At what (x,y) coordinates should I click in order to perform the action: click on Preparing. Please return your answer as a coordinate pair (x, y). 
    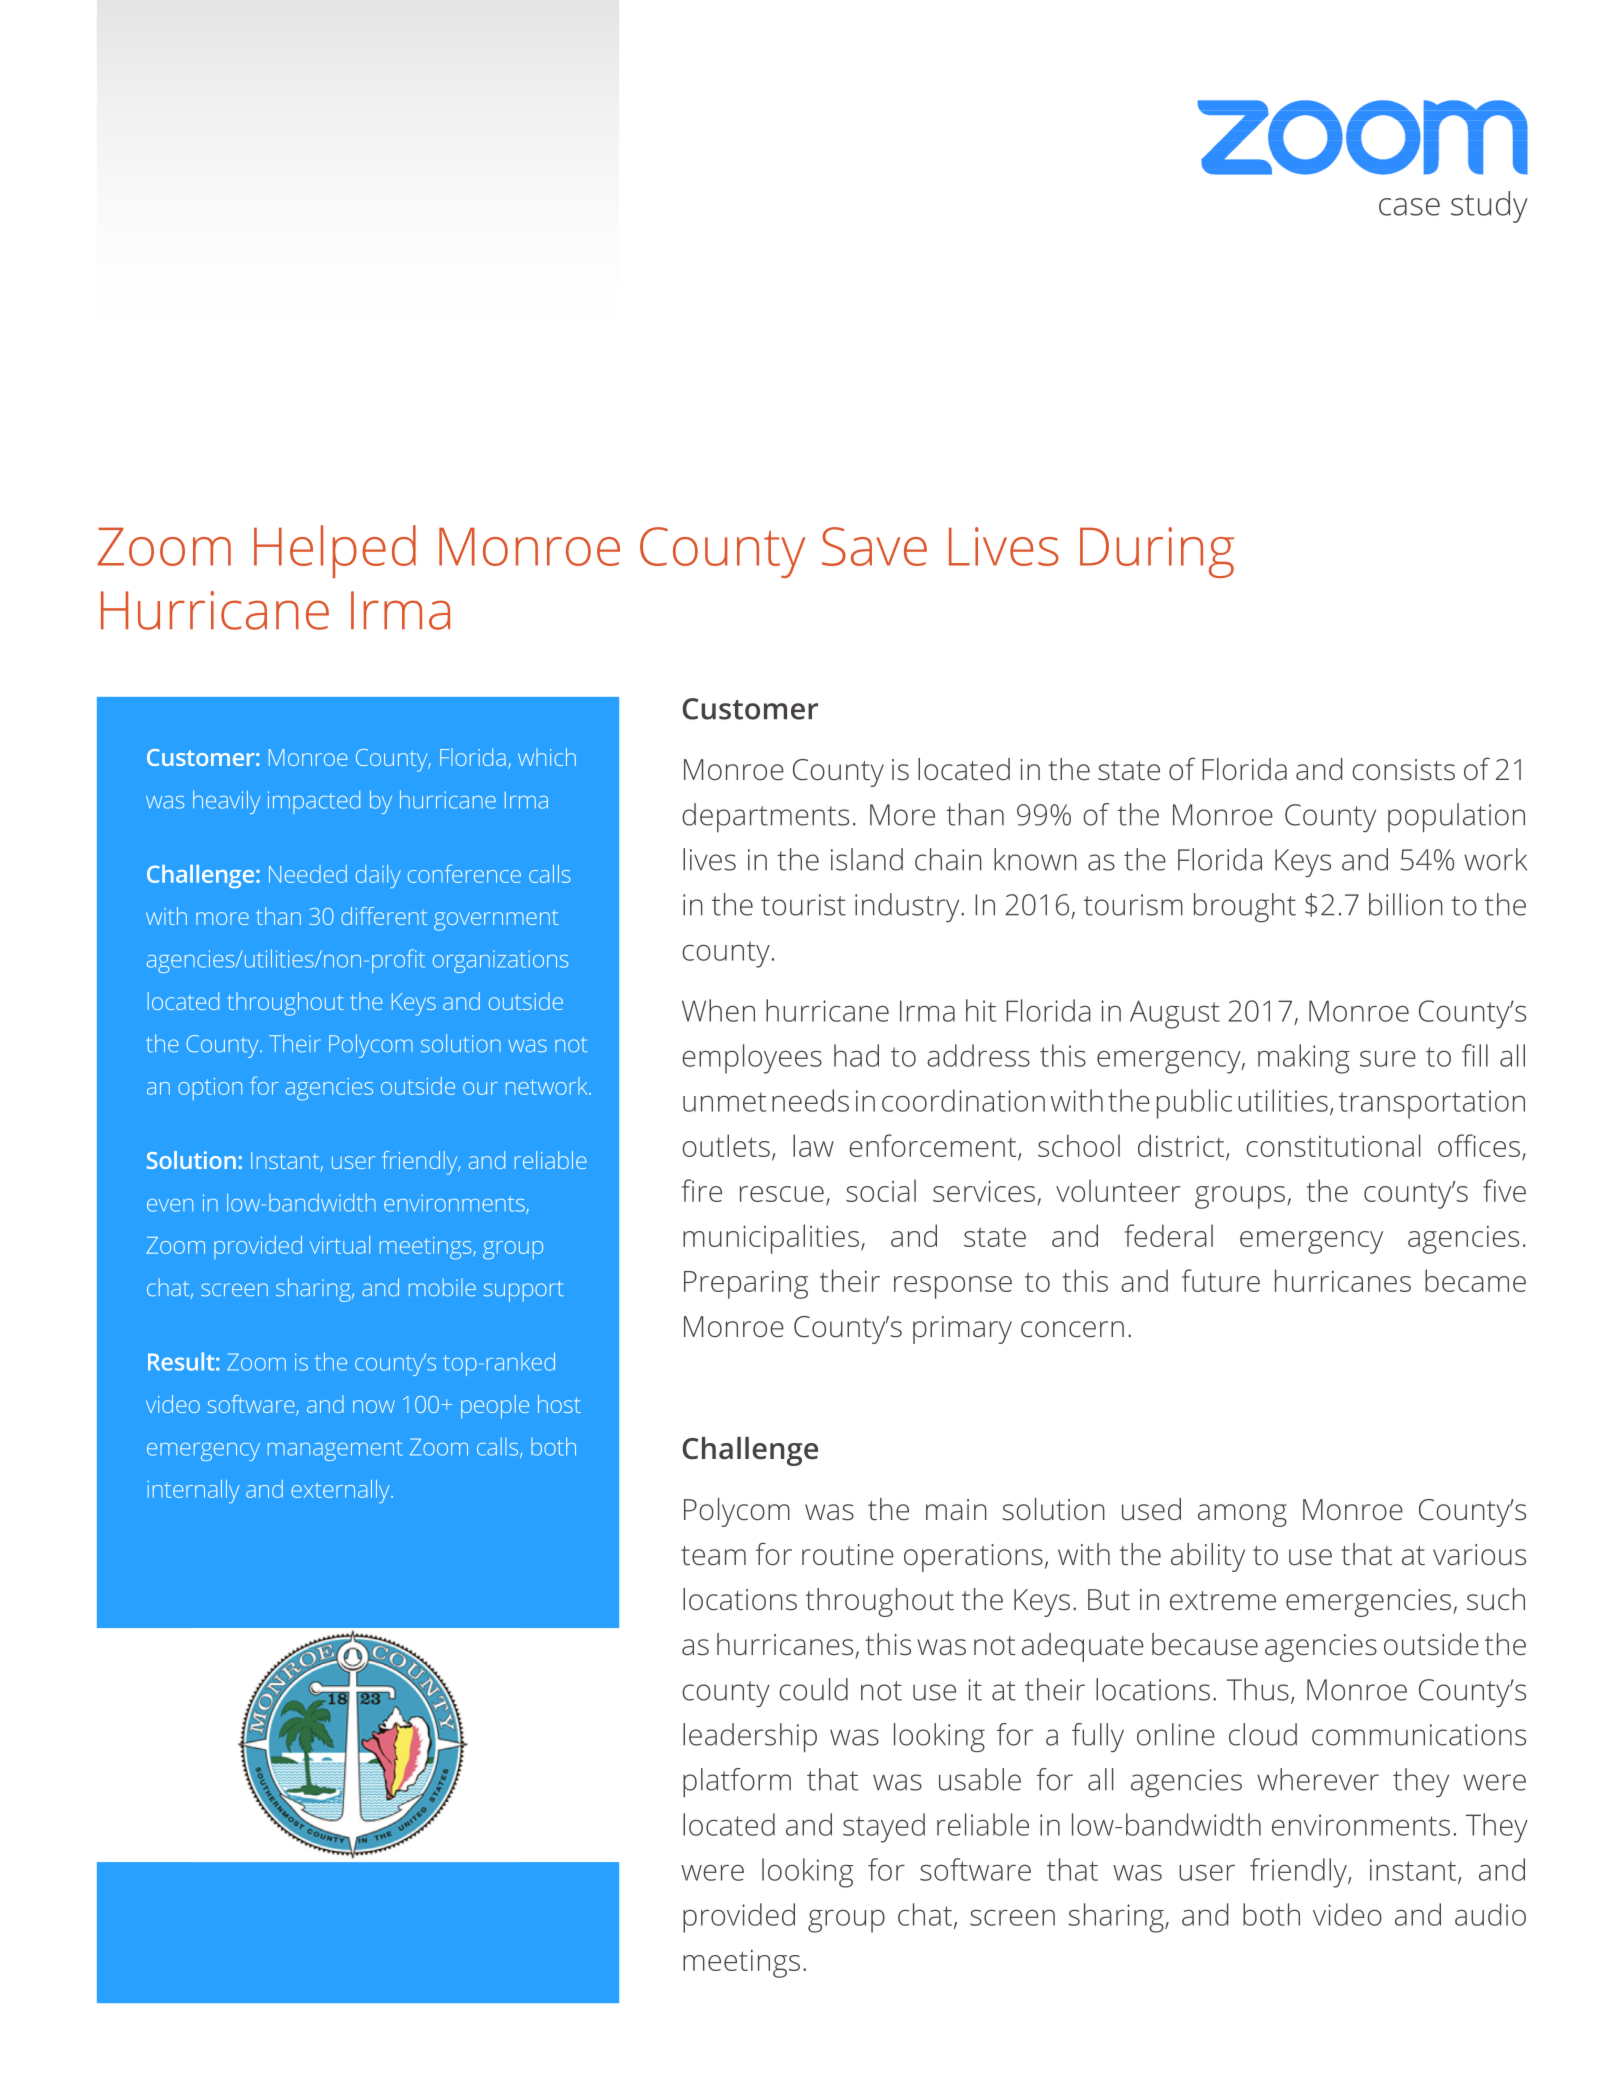
    Looking at the image, I should click on (746, 1284).
